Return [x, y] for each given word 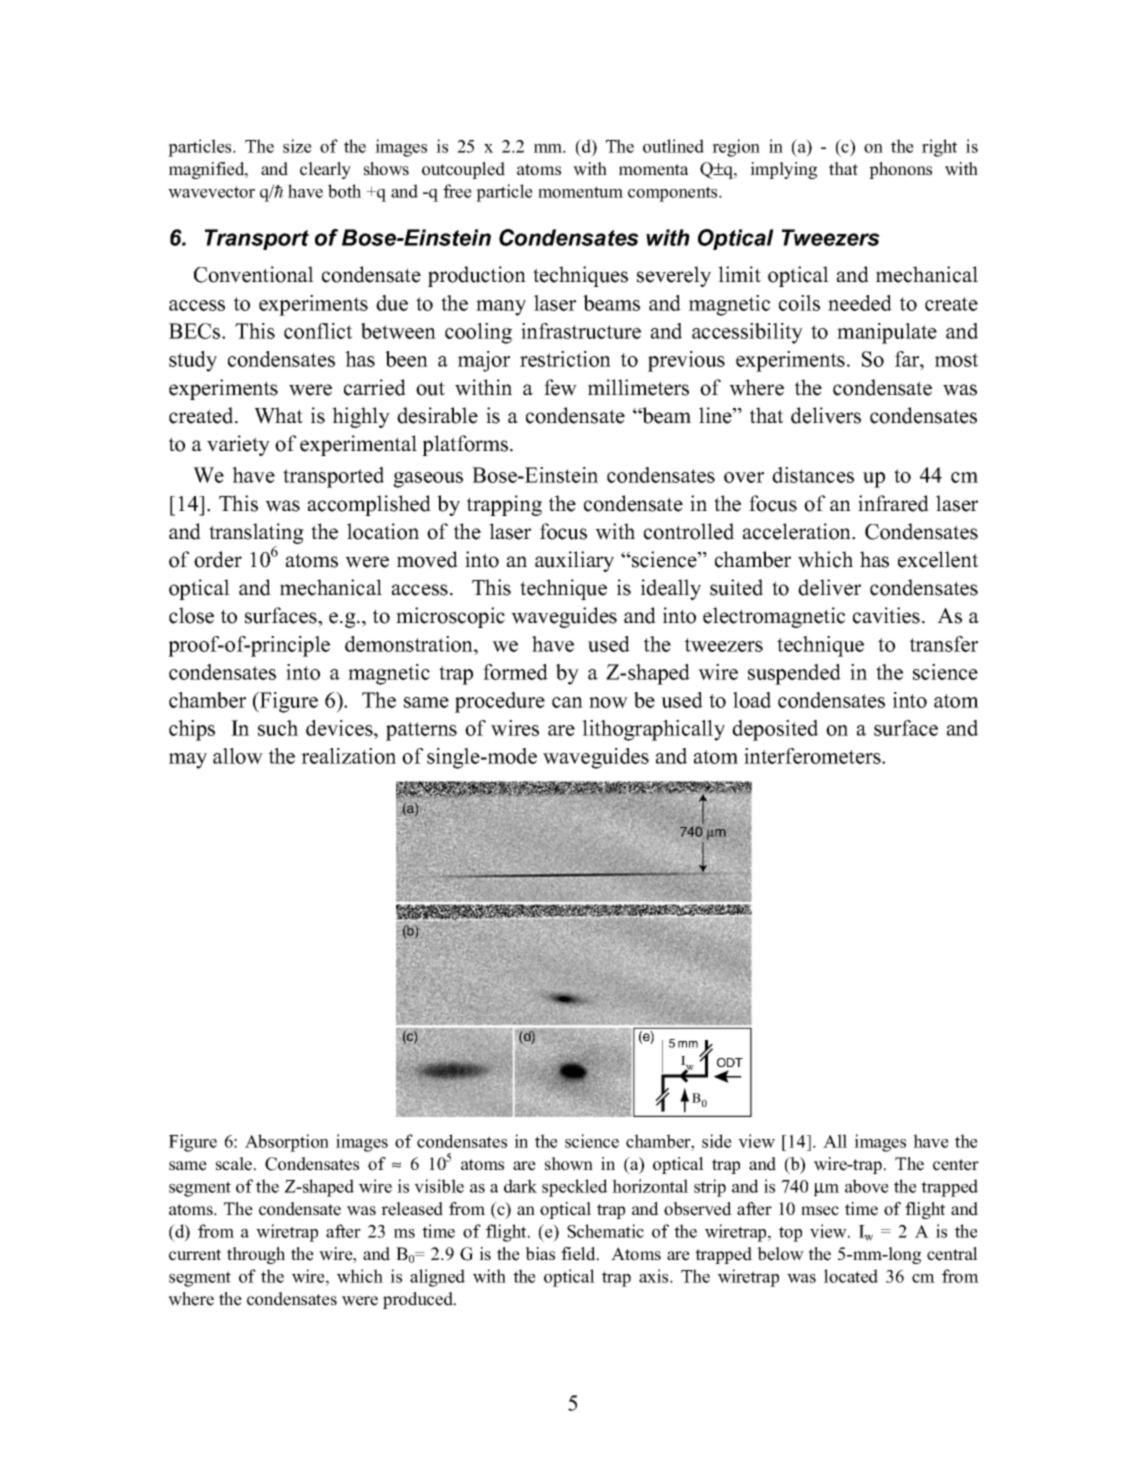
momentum [580, 192]
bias [540, 1254]
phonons [900, 170]
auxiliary [574, 561]
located [851, 1276]
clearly [325, 170]
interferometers [813, 756]
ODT [730, 1062]
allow [238, 756]
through [256, 1255]
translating [256, 533]
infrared [893, 503]
